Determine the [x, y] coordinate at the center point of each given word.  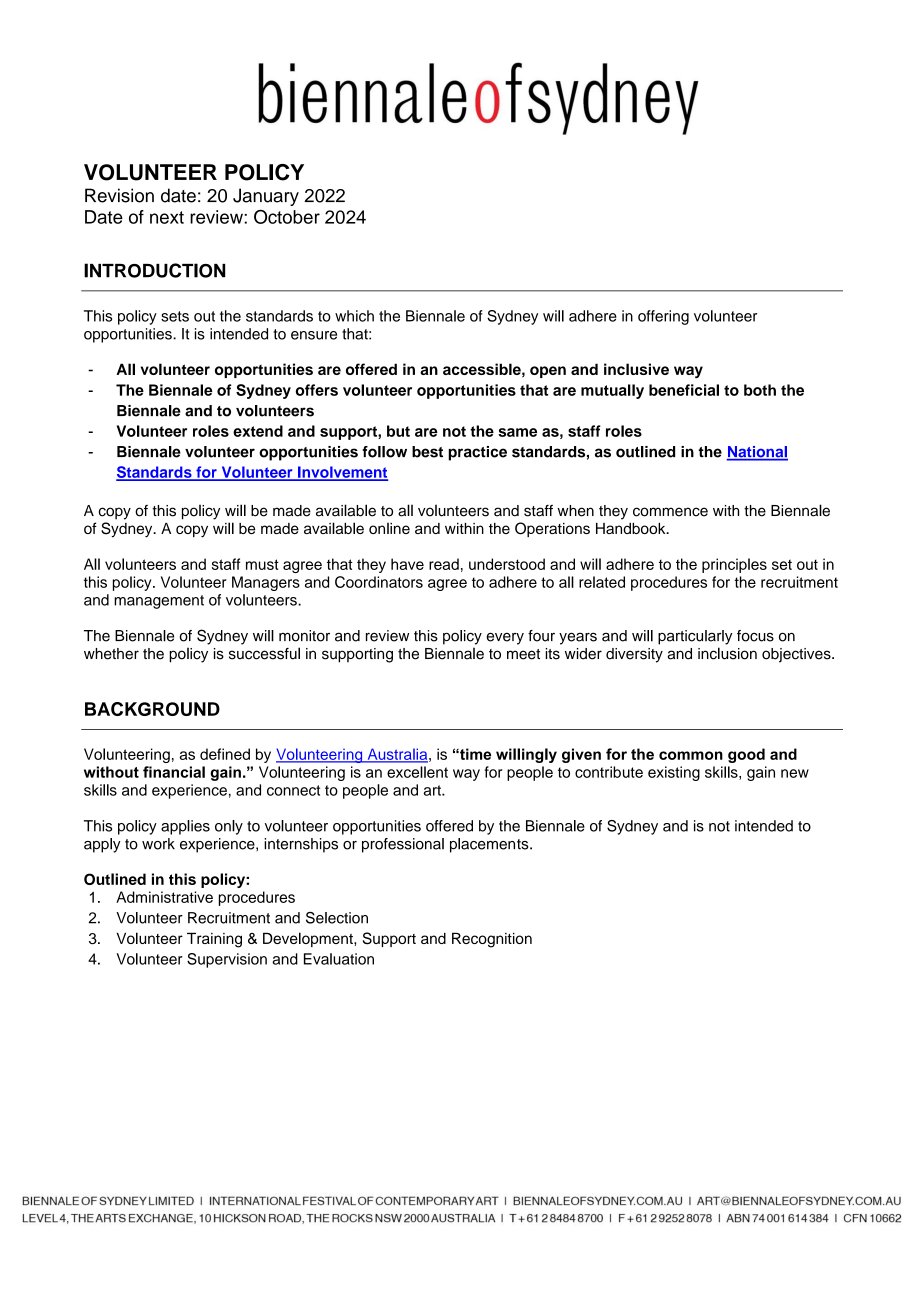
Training [214, 940]
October [287, 216]
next [167, 217]
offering [663, 317]
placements [490, 845]
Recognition [492, 940]
